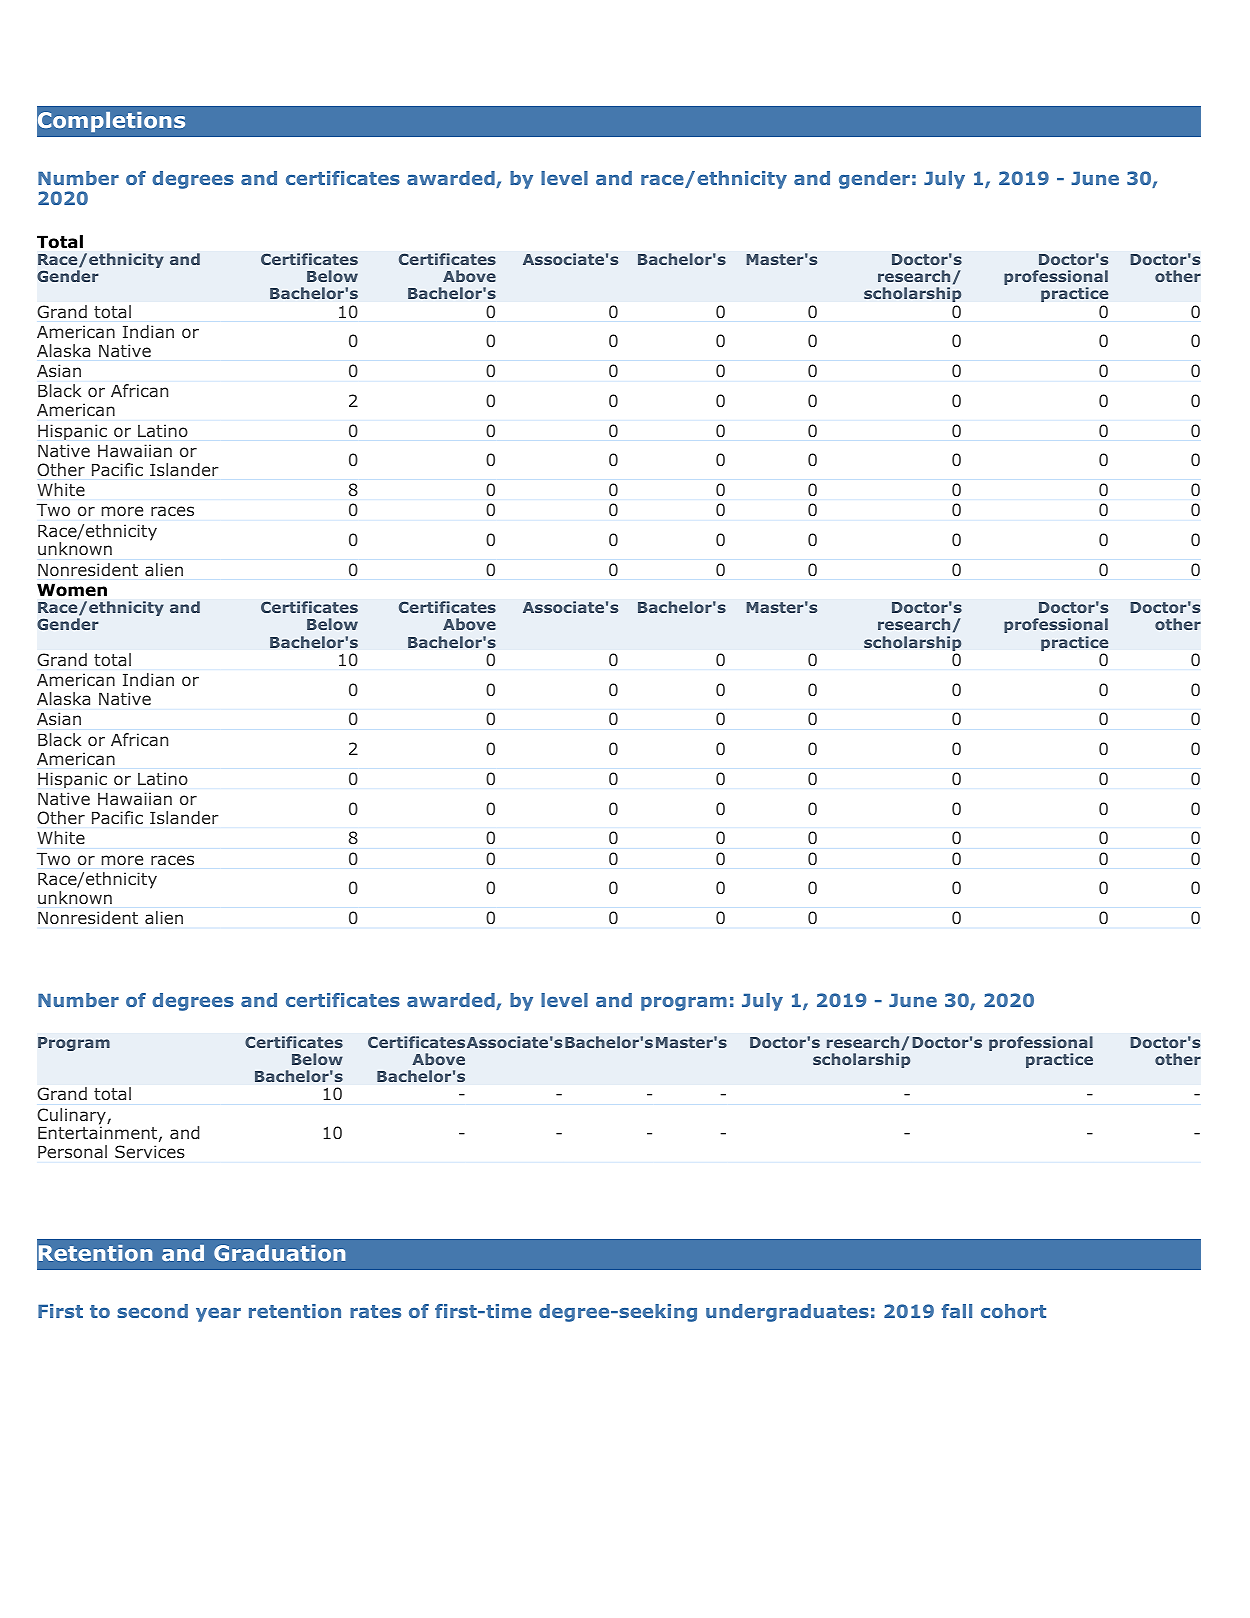  I want to click on rates, so click(375, 1311).
